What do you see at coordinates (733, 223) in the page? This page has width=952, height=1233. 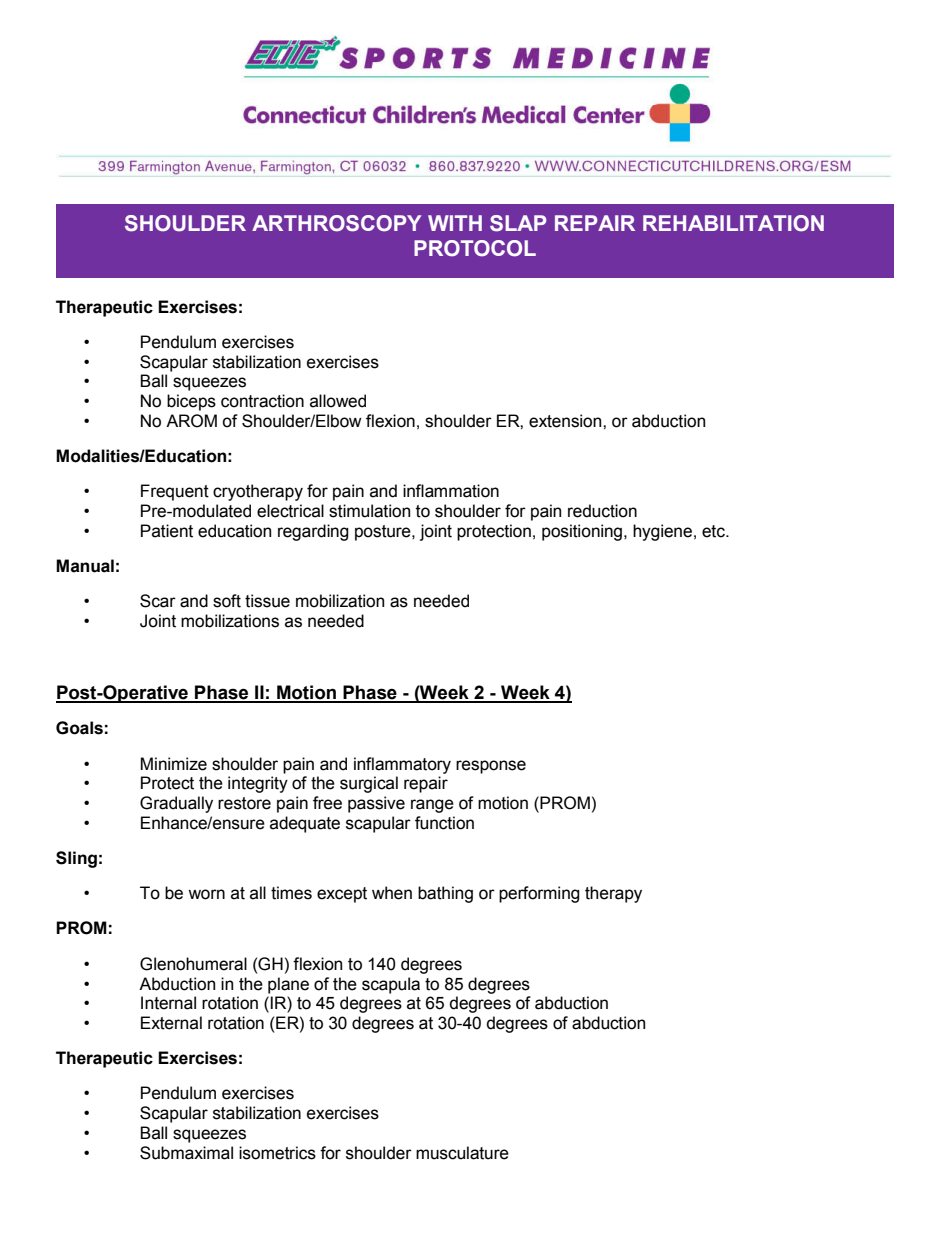 I see `REHABILITATION` at bounding box center [733, 223].
